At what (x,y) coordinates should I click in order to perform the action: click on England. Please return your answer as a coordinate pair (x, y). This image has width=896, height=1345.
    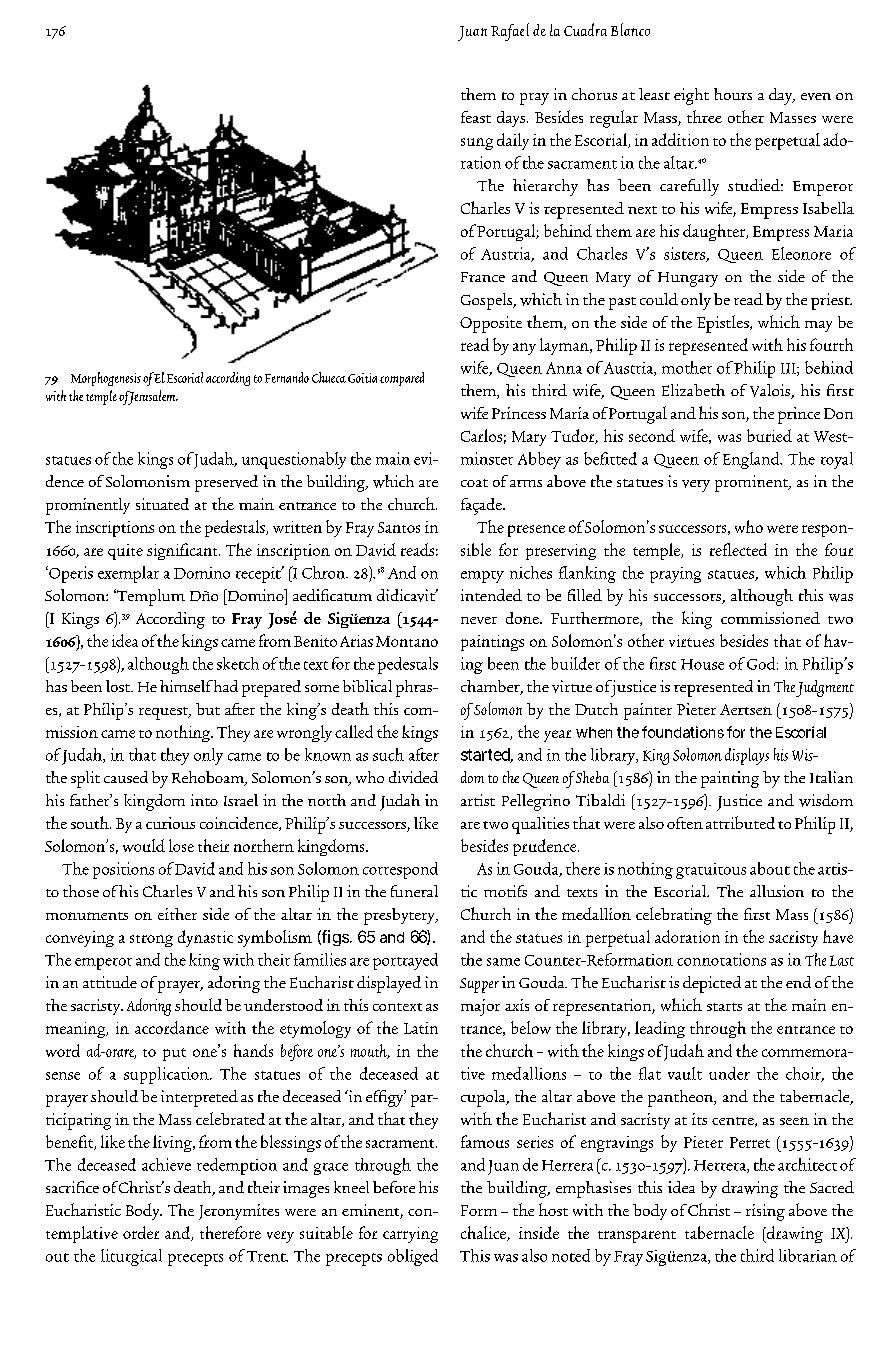
    Looking at the image, I should click on (752, 460).
